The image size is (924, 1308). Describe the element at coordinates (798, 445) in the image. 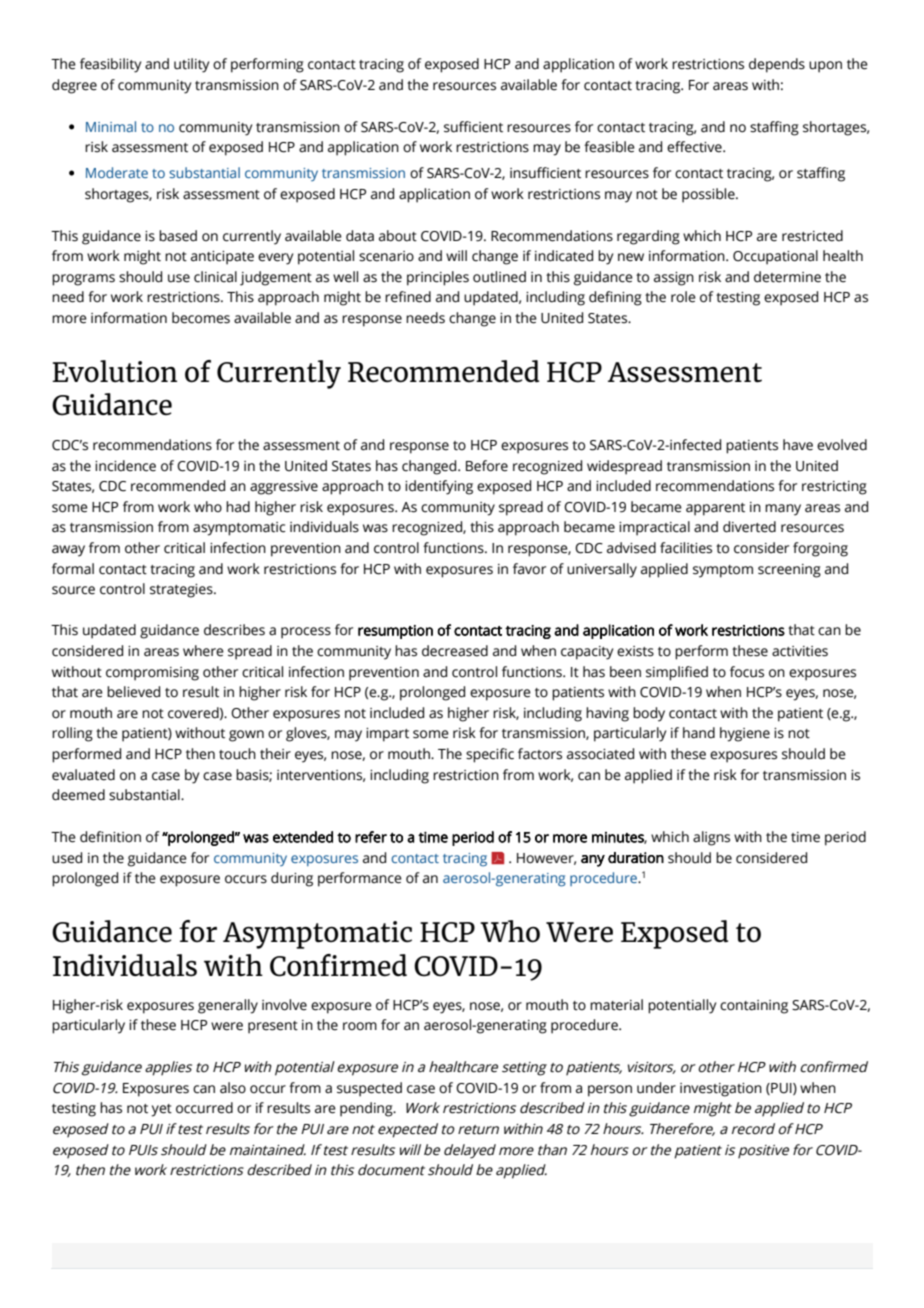

I see `have` at that location.
